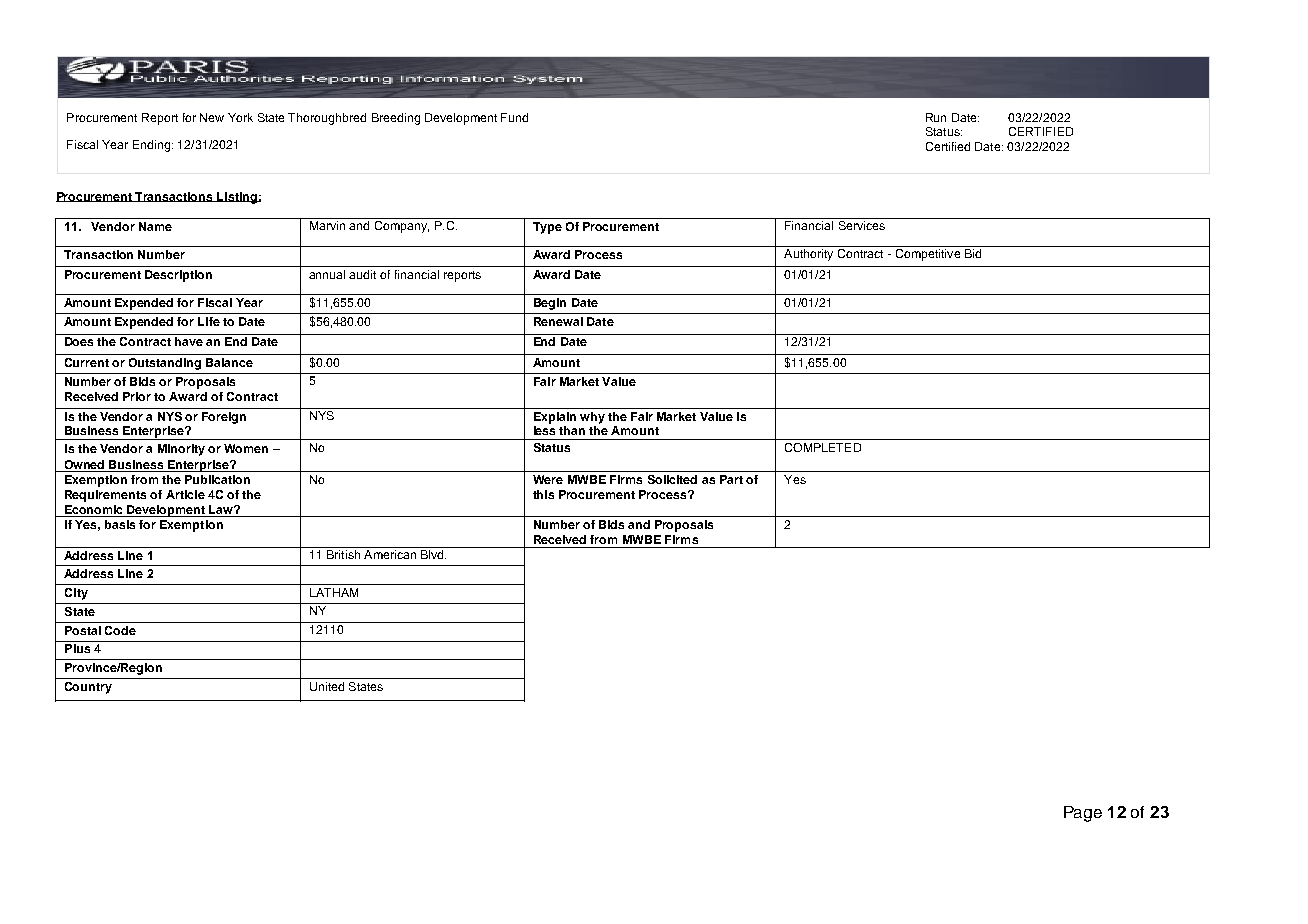  Describe the element at coordinates (433, 554) in the screenshot. I see `Blvd` at that location.
